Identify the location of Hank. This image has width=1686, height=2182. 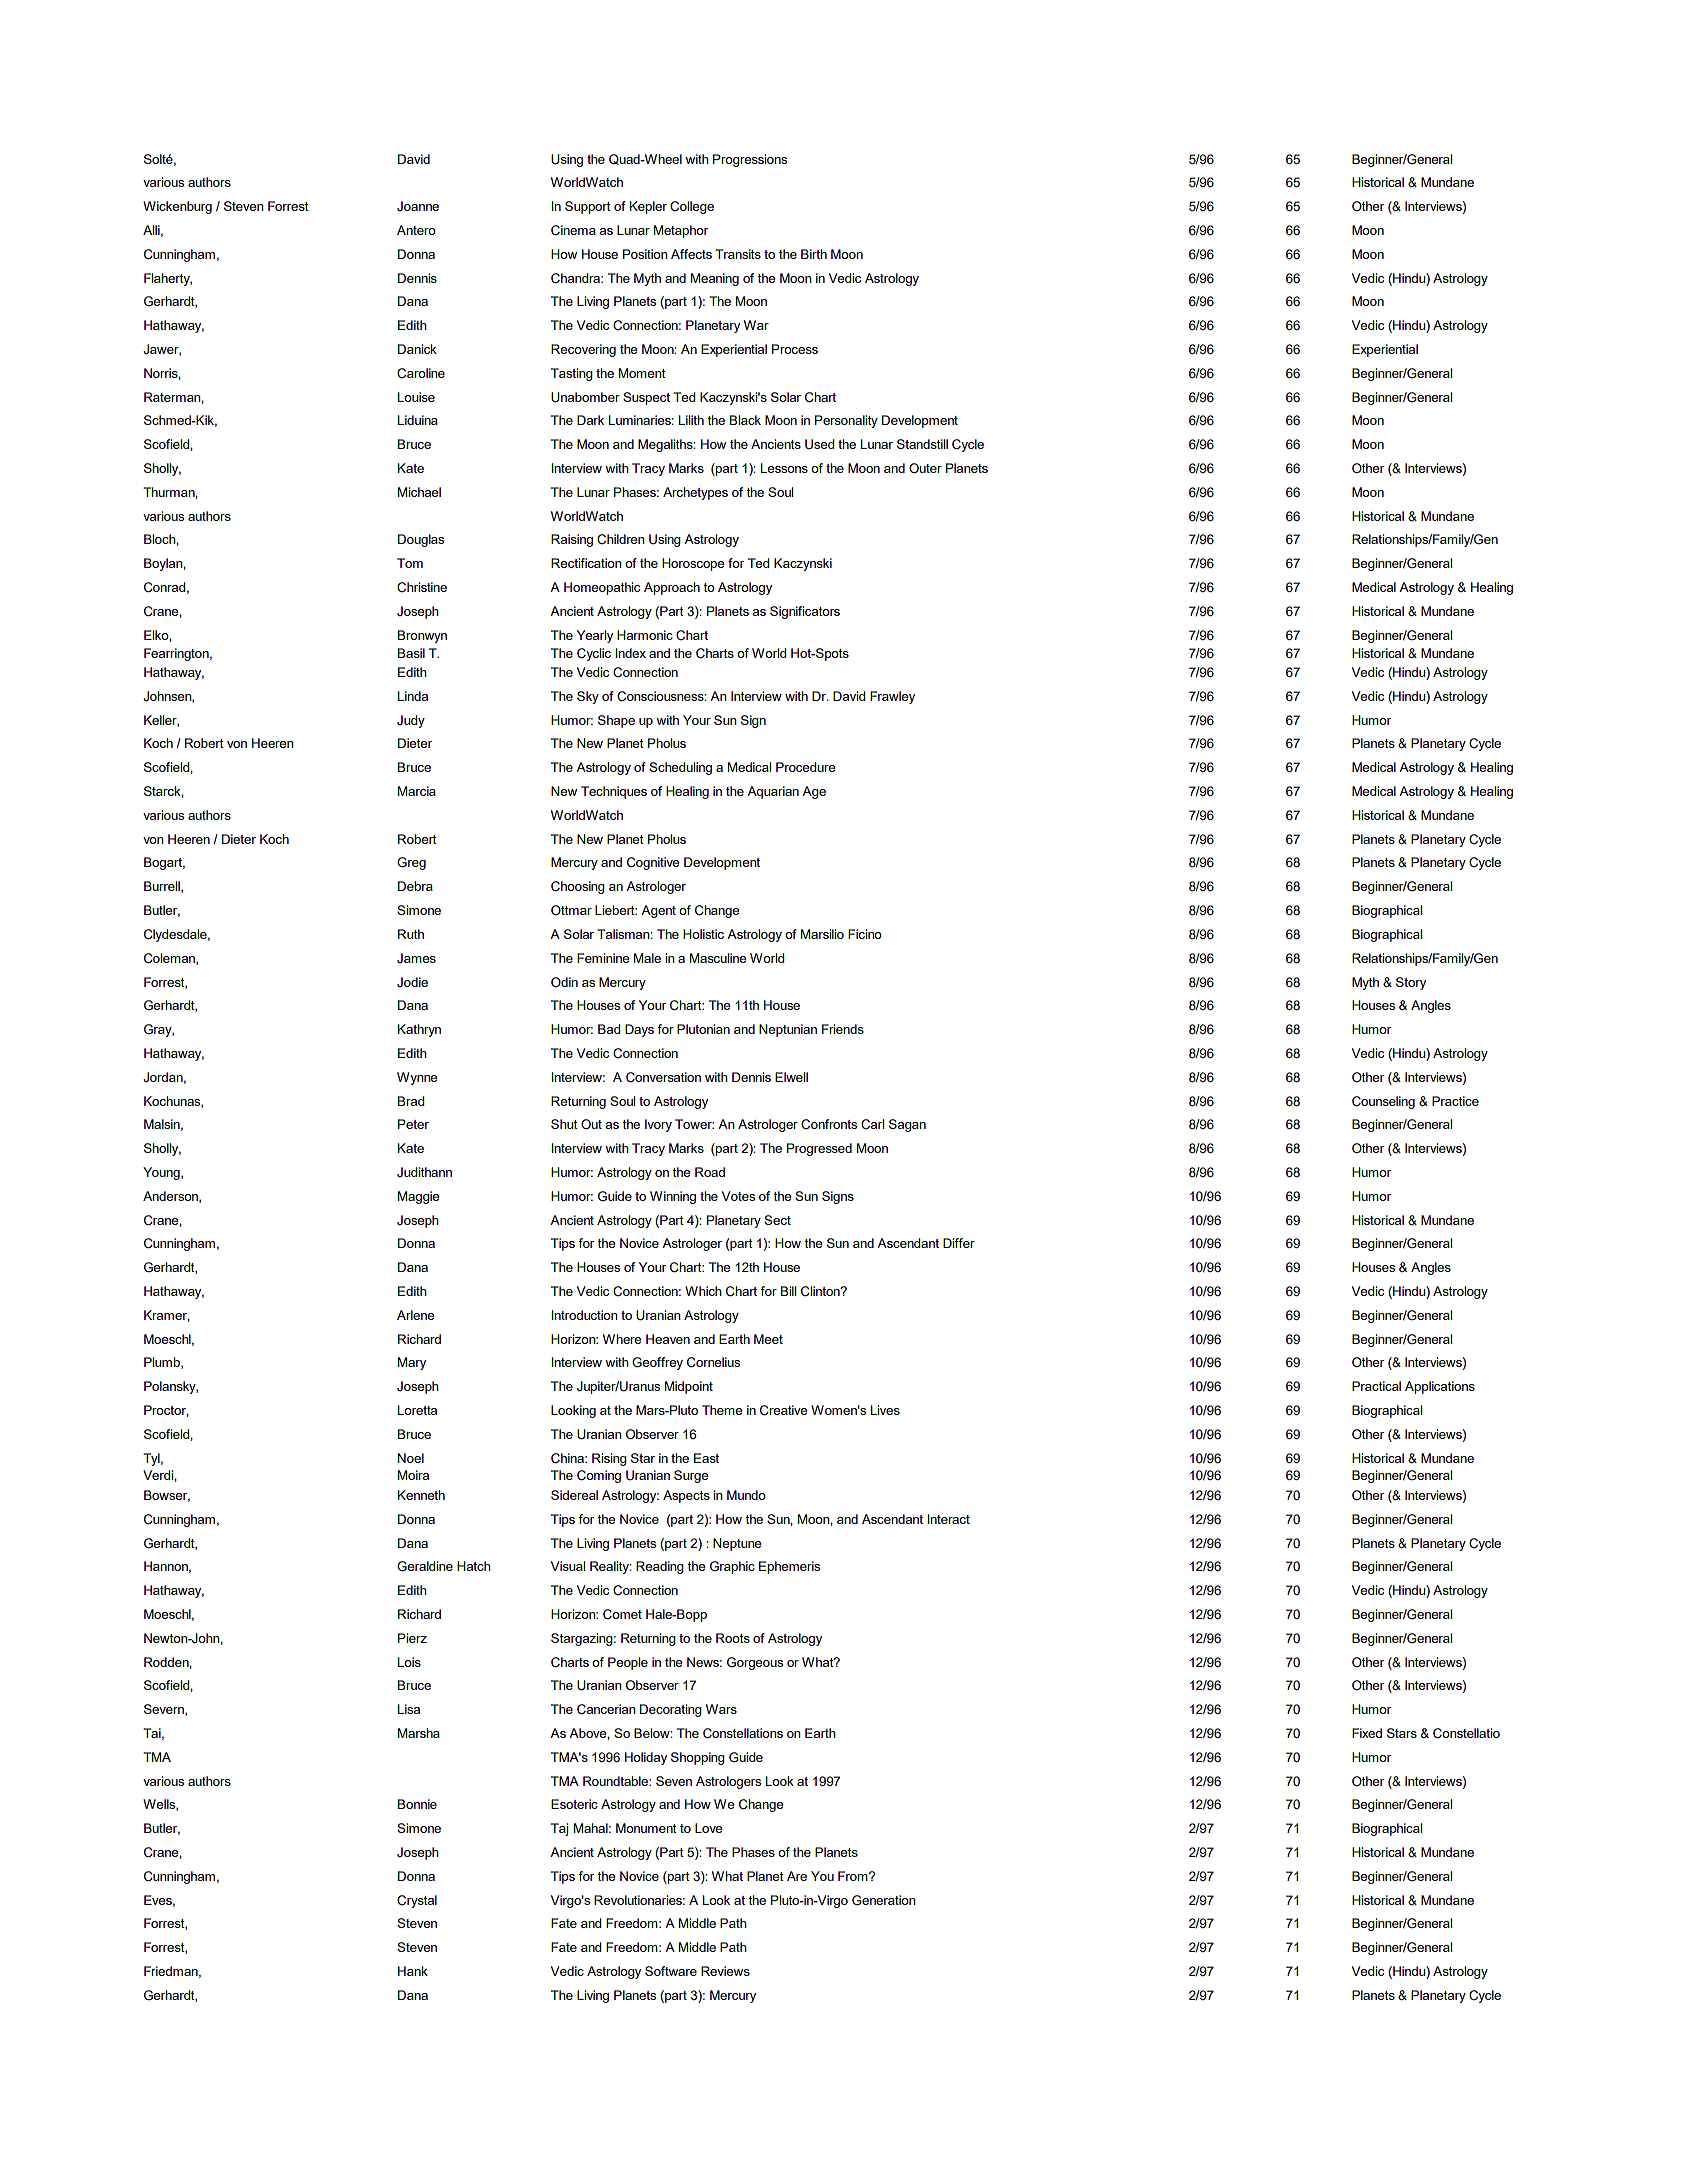
(413, 1971).
